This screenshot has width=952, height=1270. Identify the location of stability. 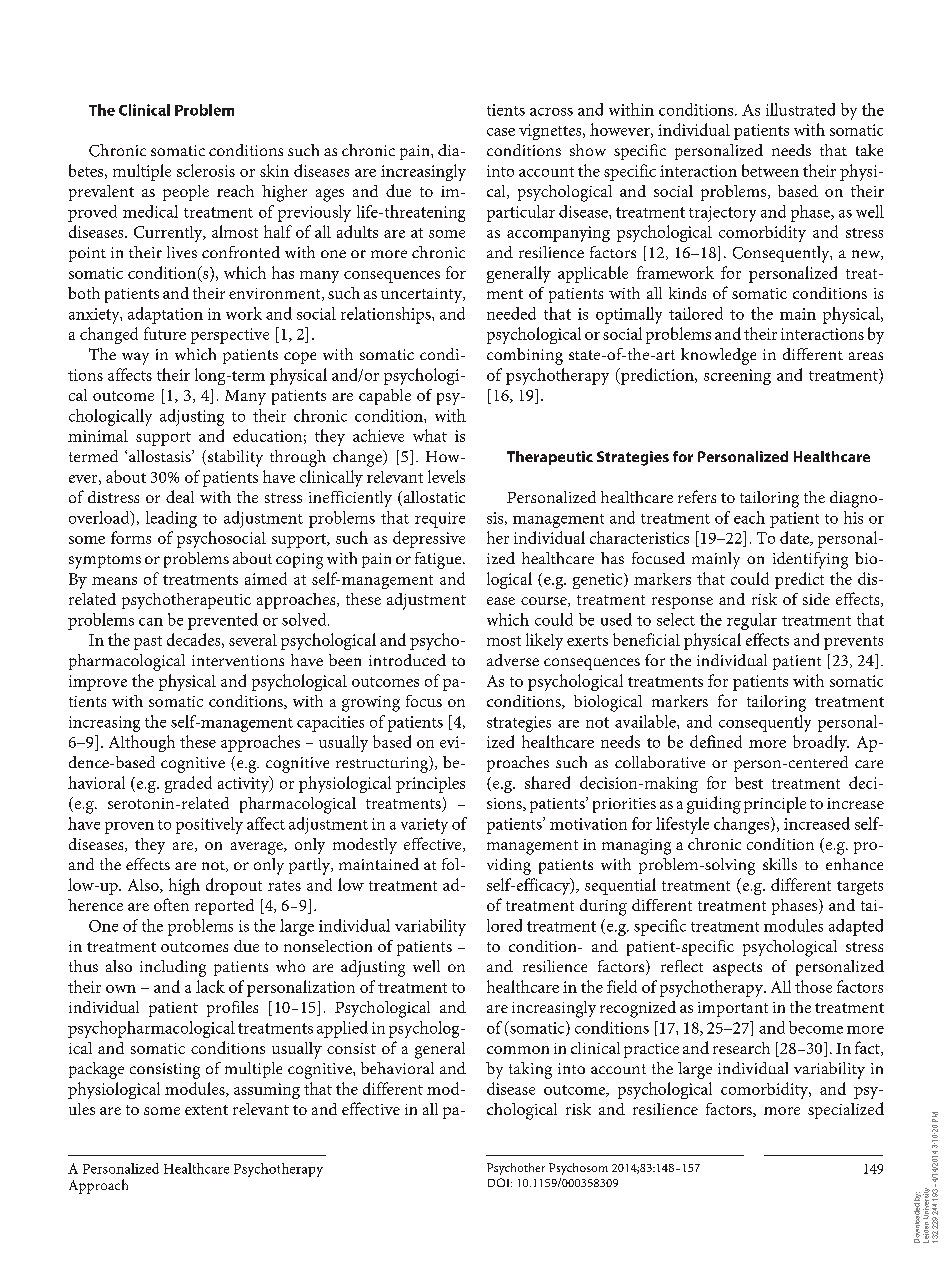
(235, 458).
